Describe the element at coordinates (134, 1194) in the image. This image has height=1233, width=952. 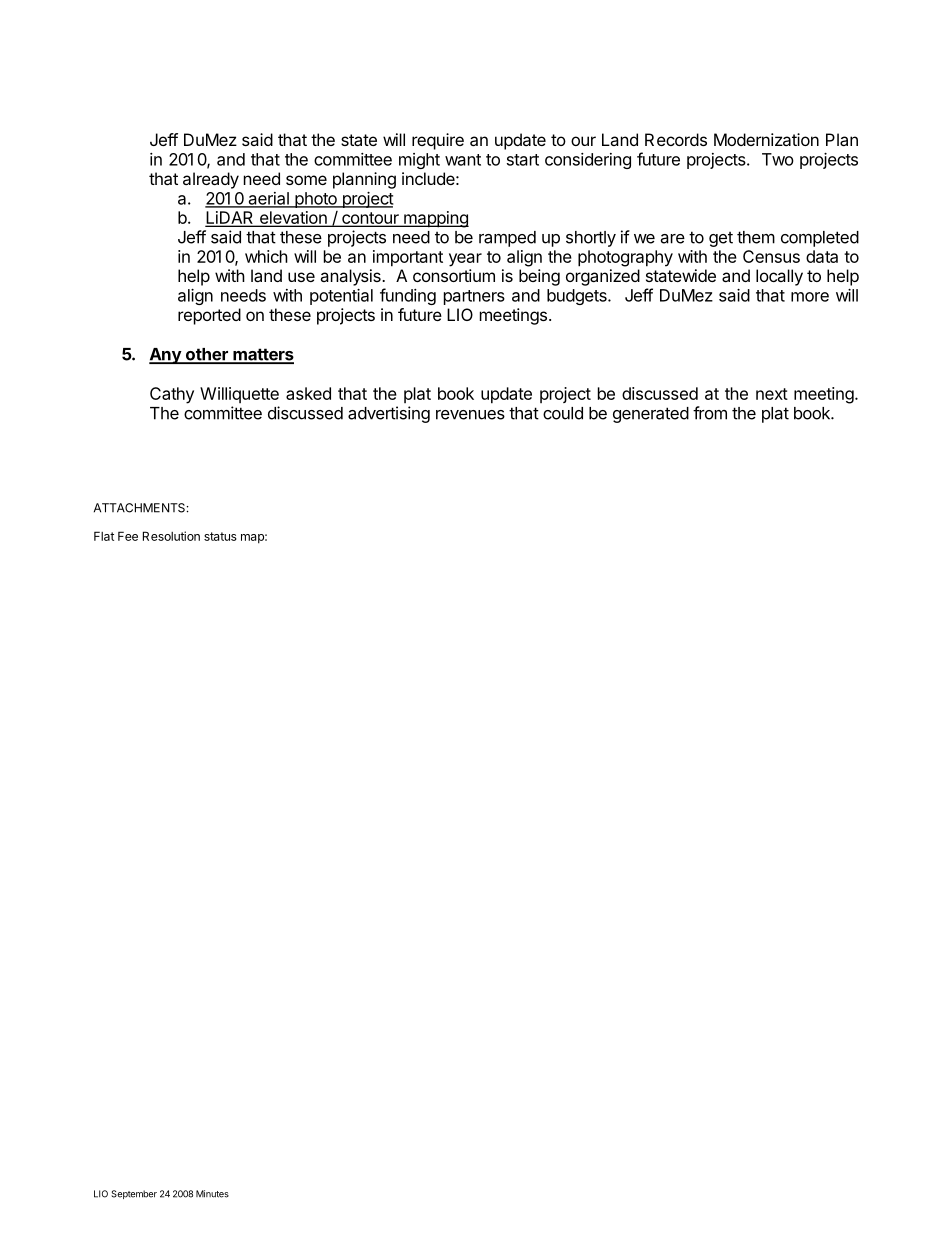
I see `September` at that location.
